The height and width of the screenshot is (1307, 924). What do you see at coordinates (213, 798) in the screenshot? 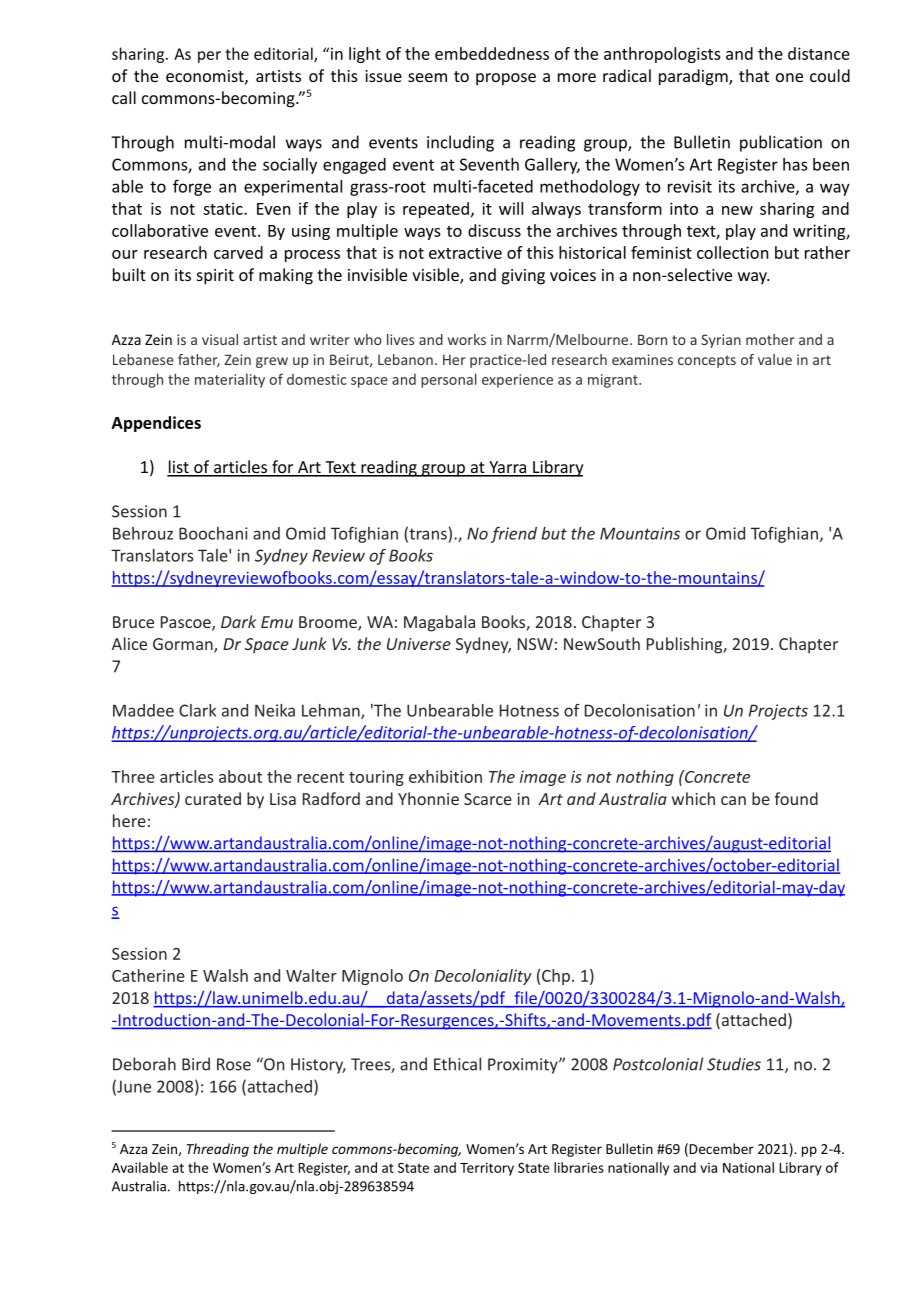
I see `curated` at bounding box center [213, 798].
